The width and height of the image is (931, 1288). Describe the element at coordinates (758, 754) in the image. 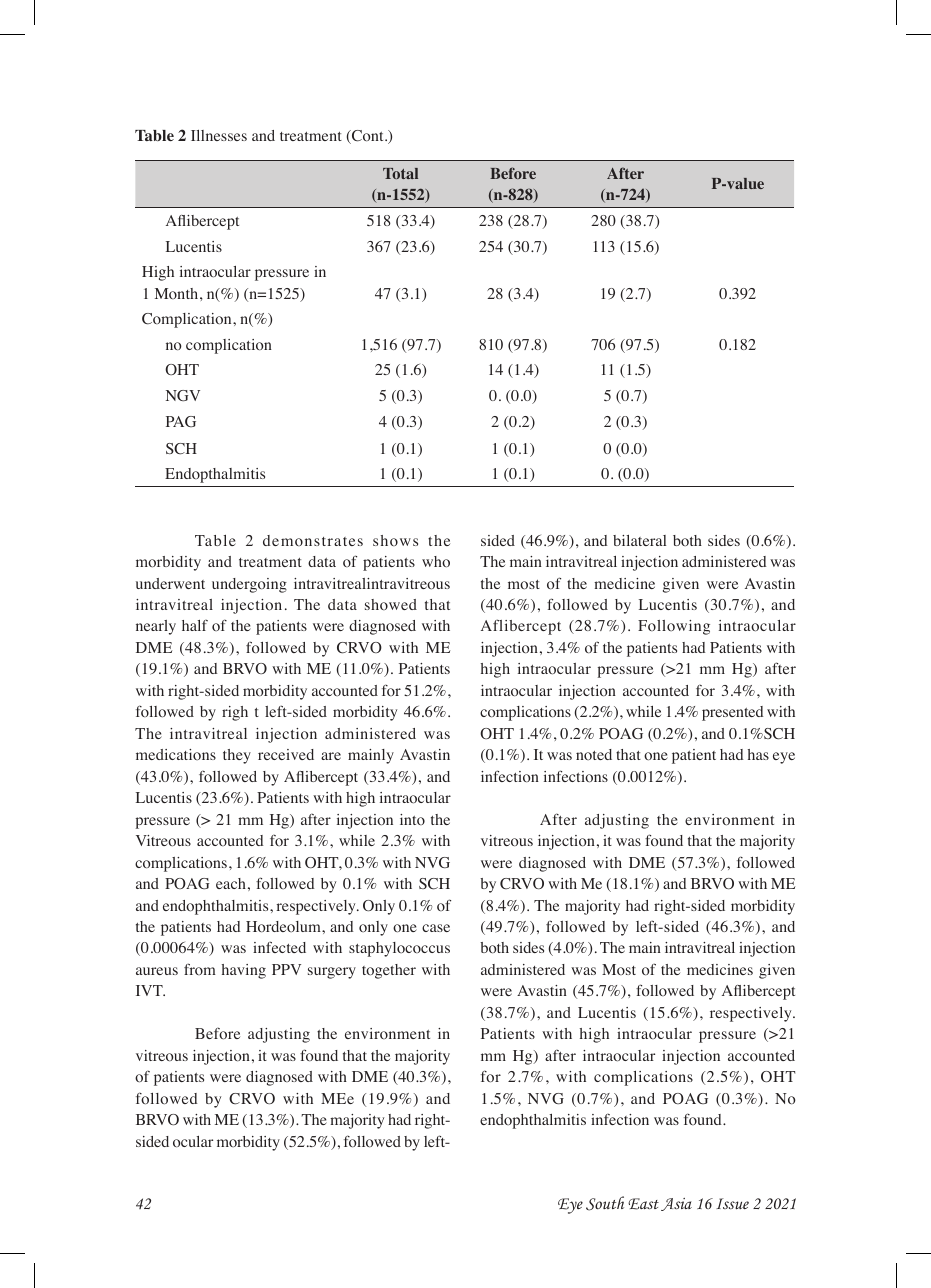

I see `has` at that location.
